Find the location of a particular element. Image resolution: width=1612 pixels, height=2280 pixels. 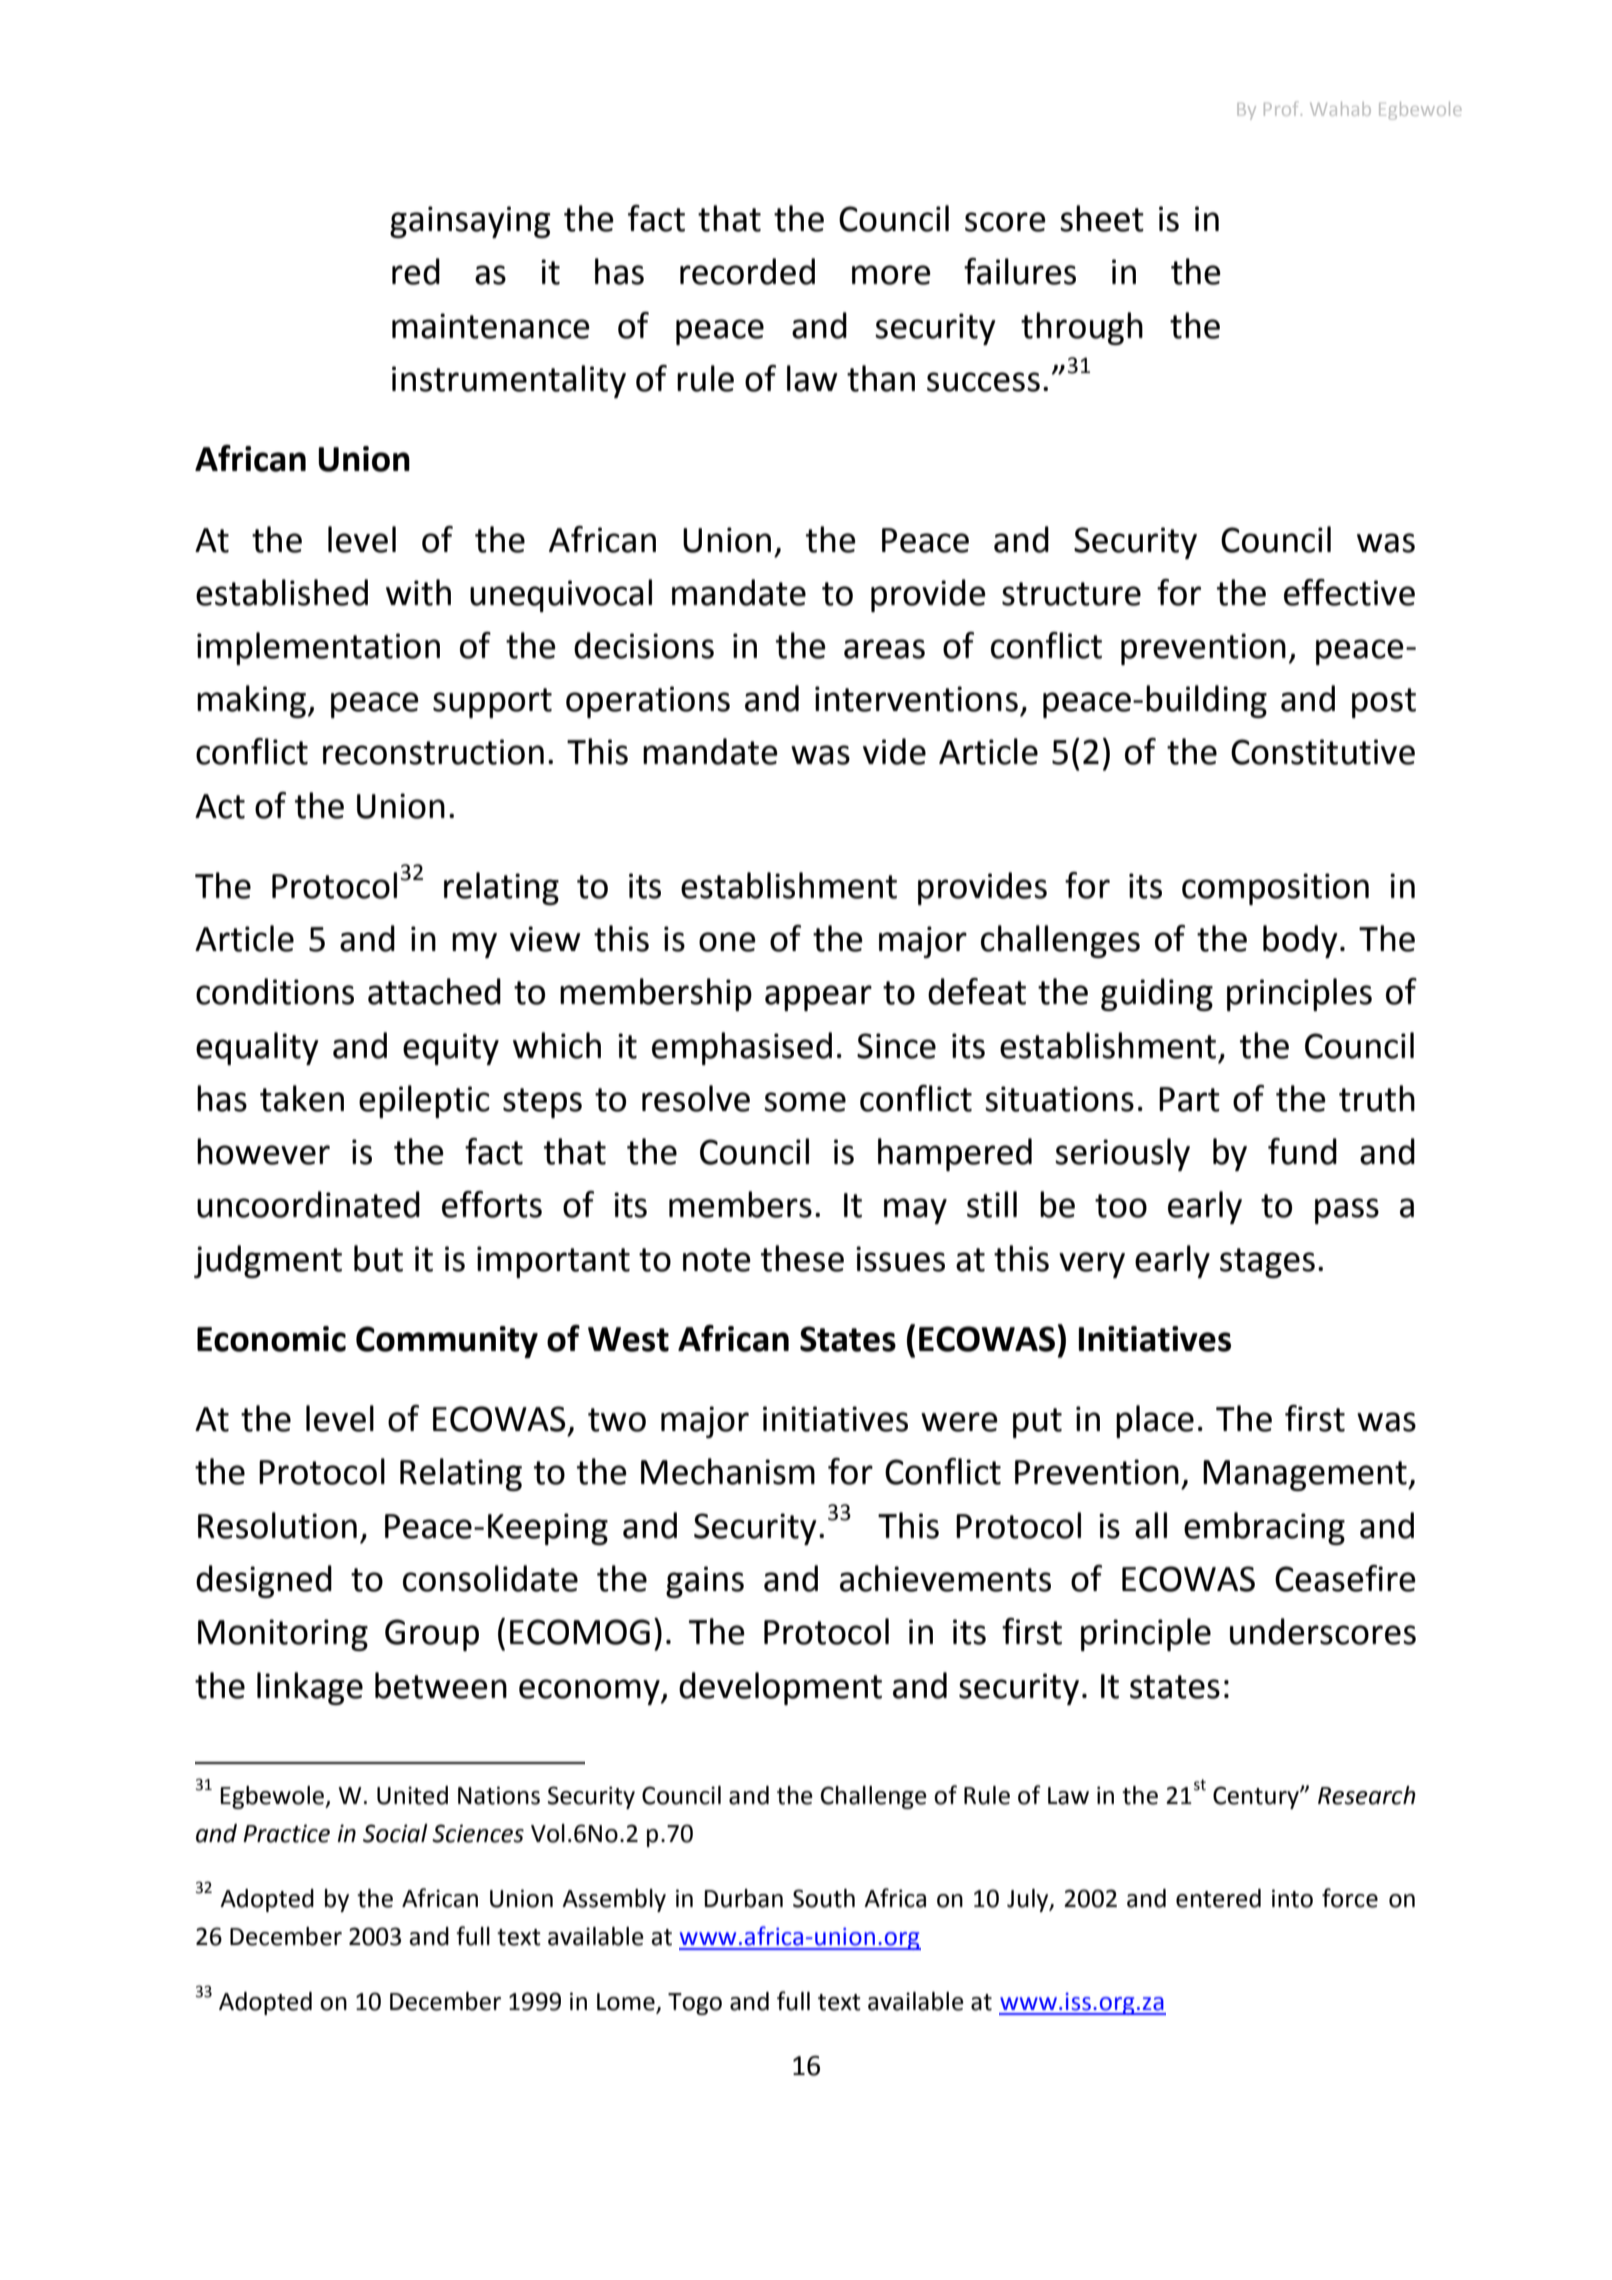

these is located at coordinates (802, 1258).
